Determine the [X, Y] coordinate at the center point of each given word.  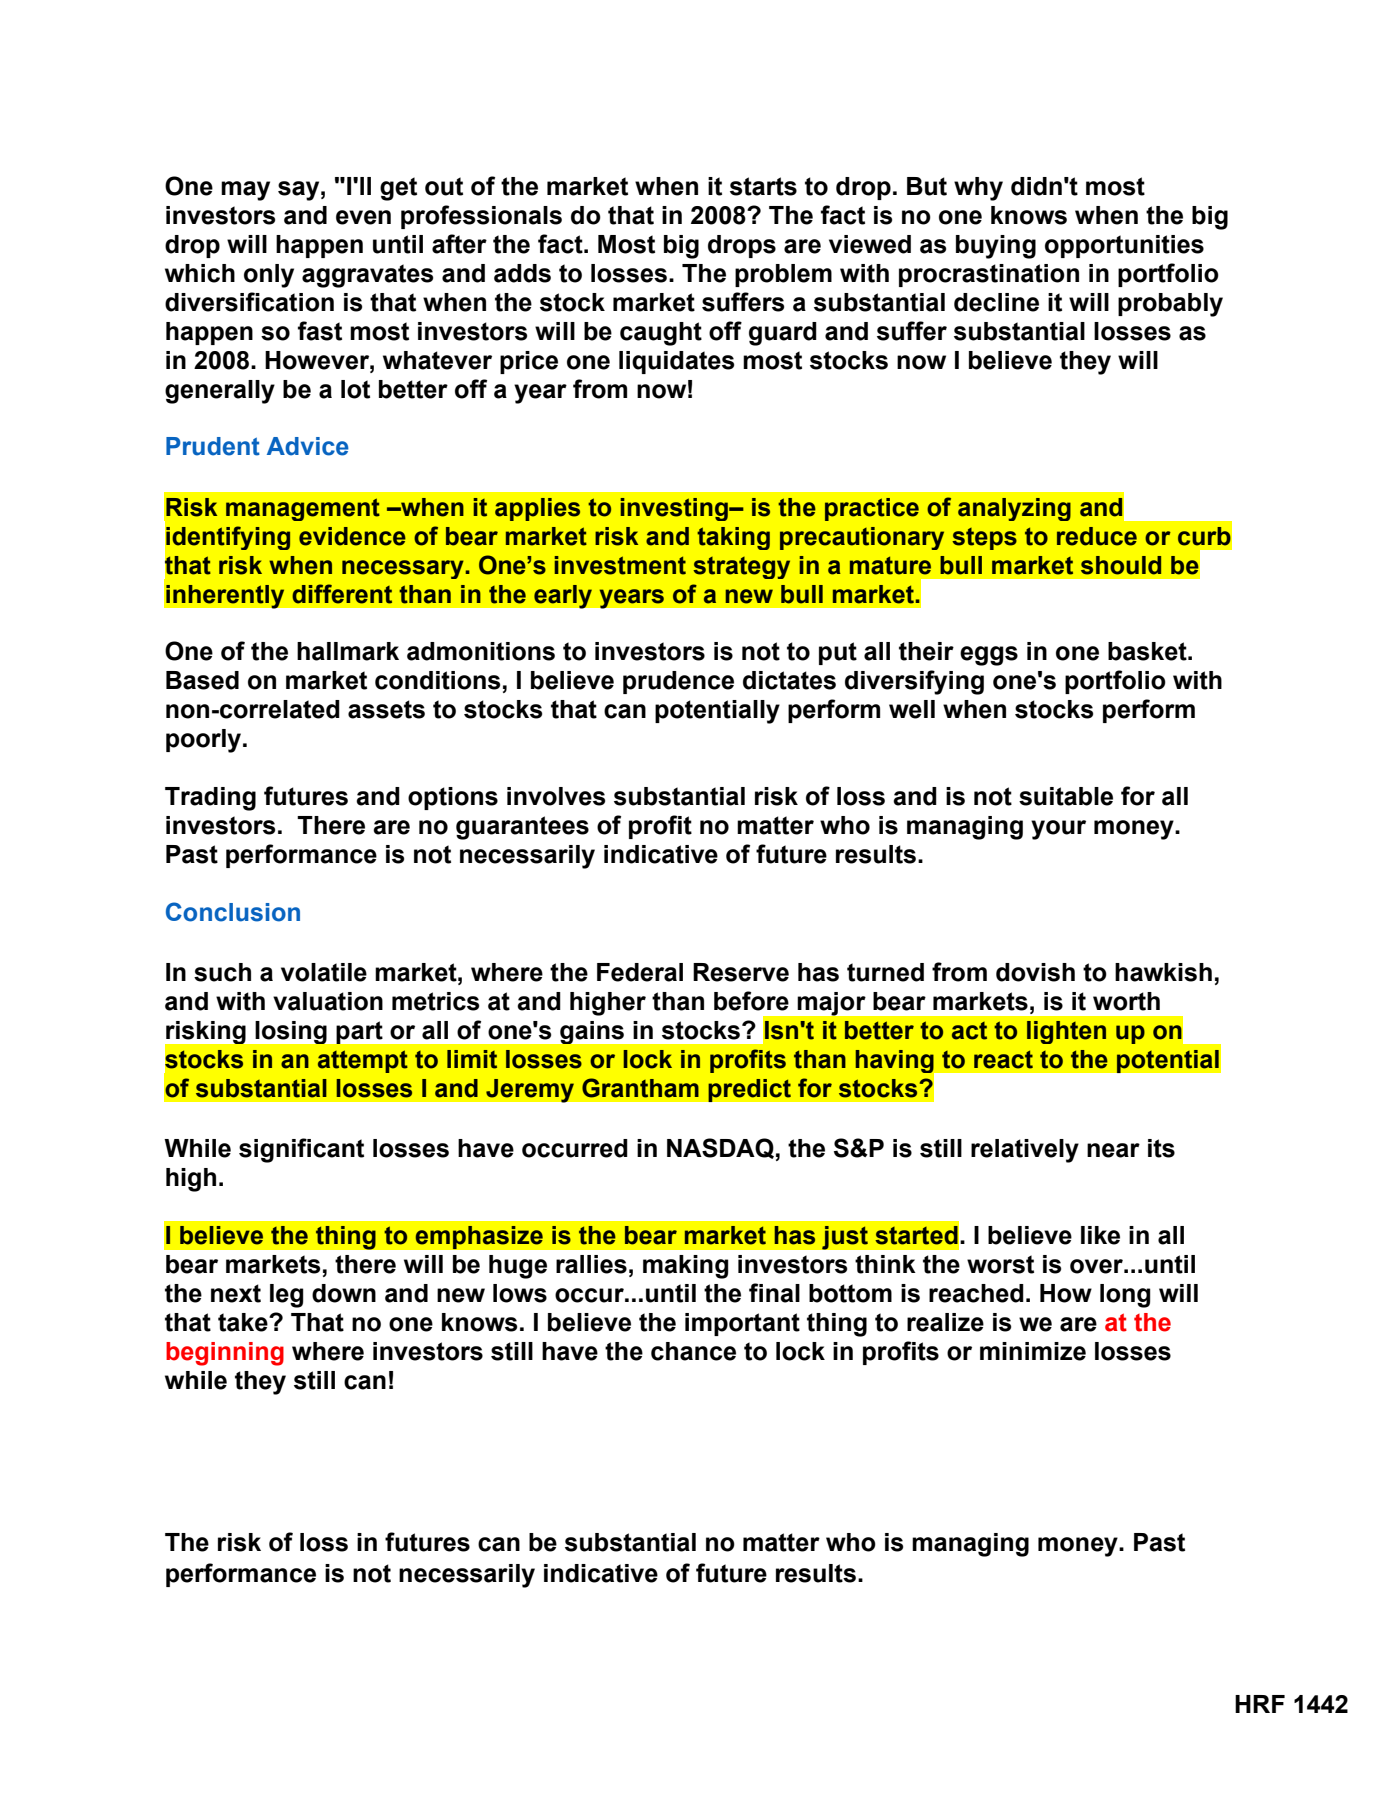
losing [291, 1032]
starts [763, 186]
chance [693, 1351]
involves [556, 796]
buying [996, 247]
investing [675, 509]
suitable [1066, 796]
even [363, 217]
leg [287, 1296]
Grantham [640, 1088]
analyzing [1014, 509]
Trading [210, 799]
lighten [1066, 1032]
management [303, 509]
